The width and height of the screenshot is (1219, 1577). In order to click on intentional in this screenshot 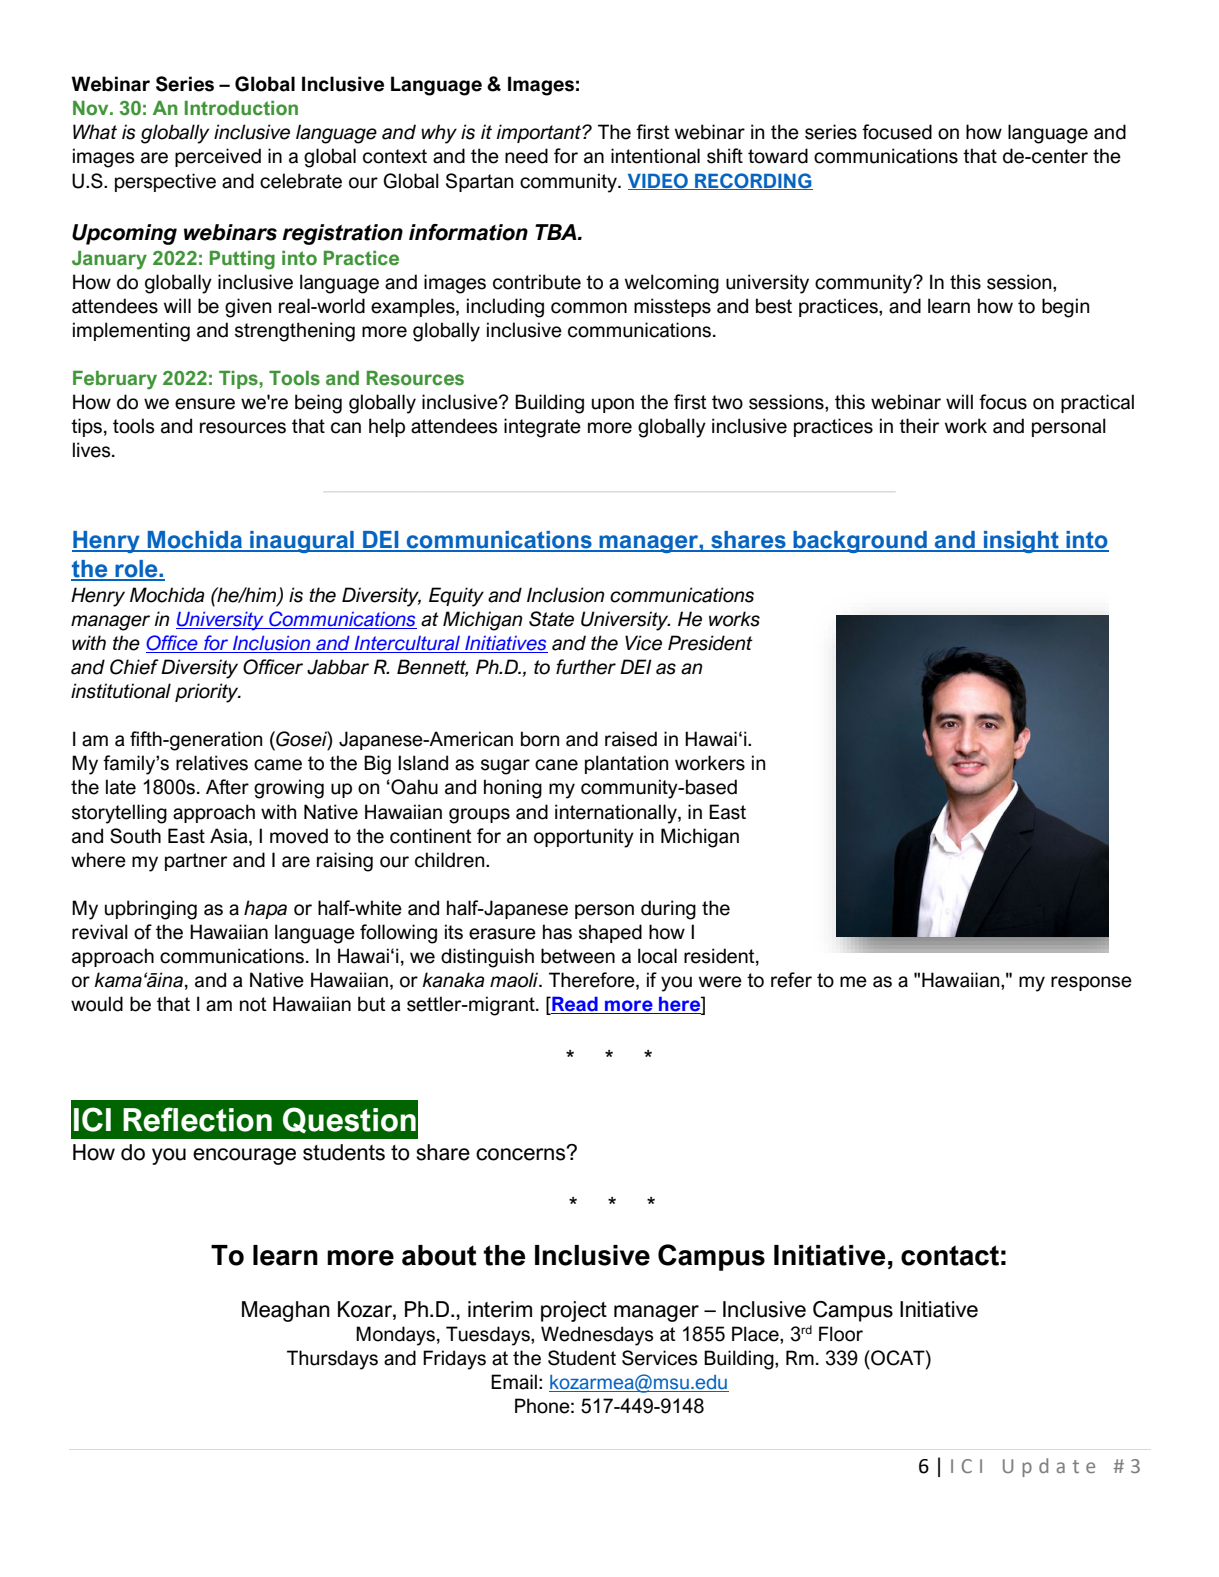, I will do `click(655, 156)`.
